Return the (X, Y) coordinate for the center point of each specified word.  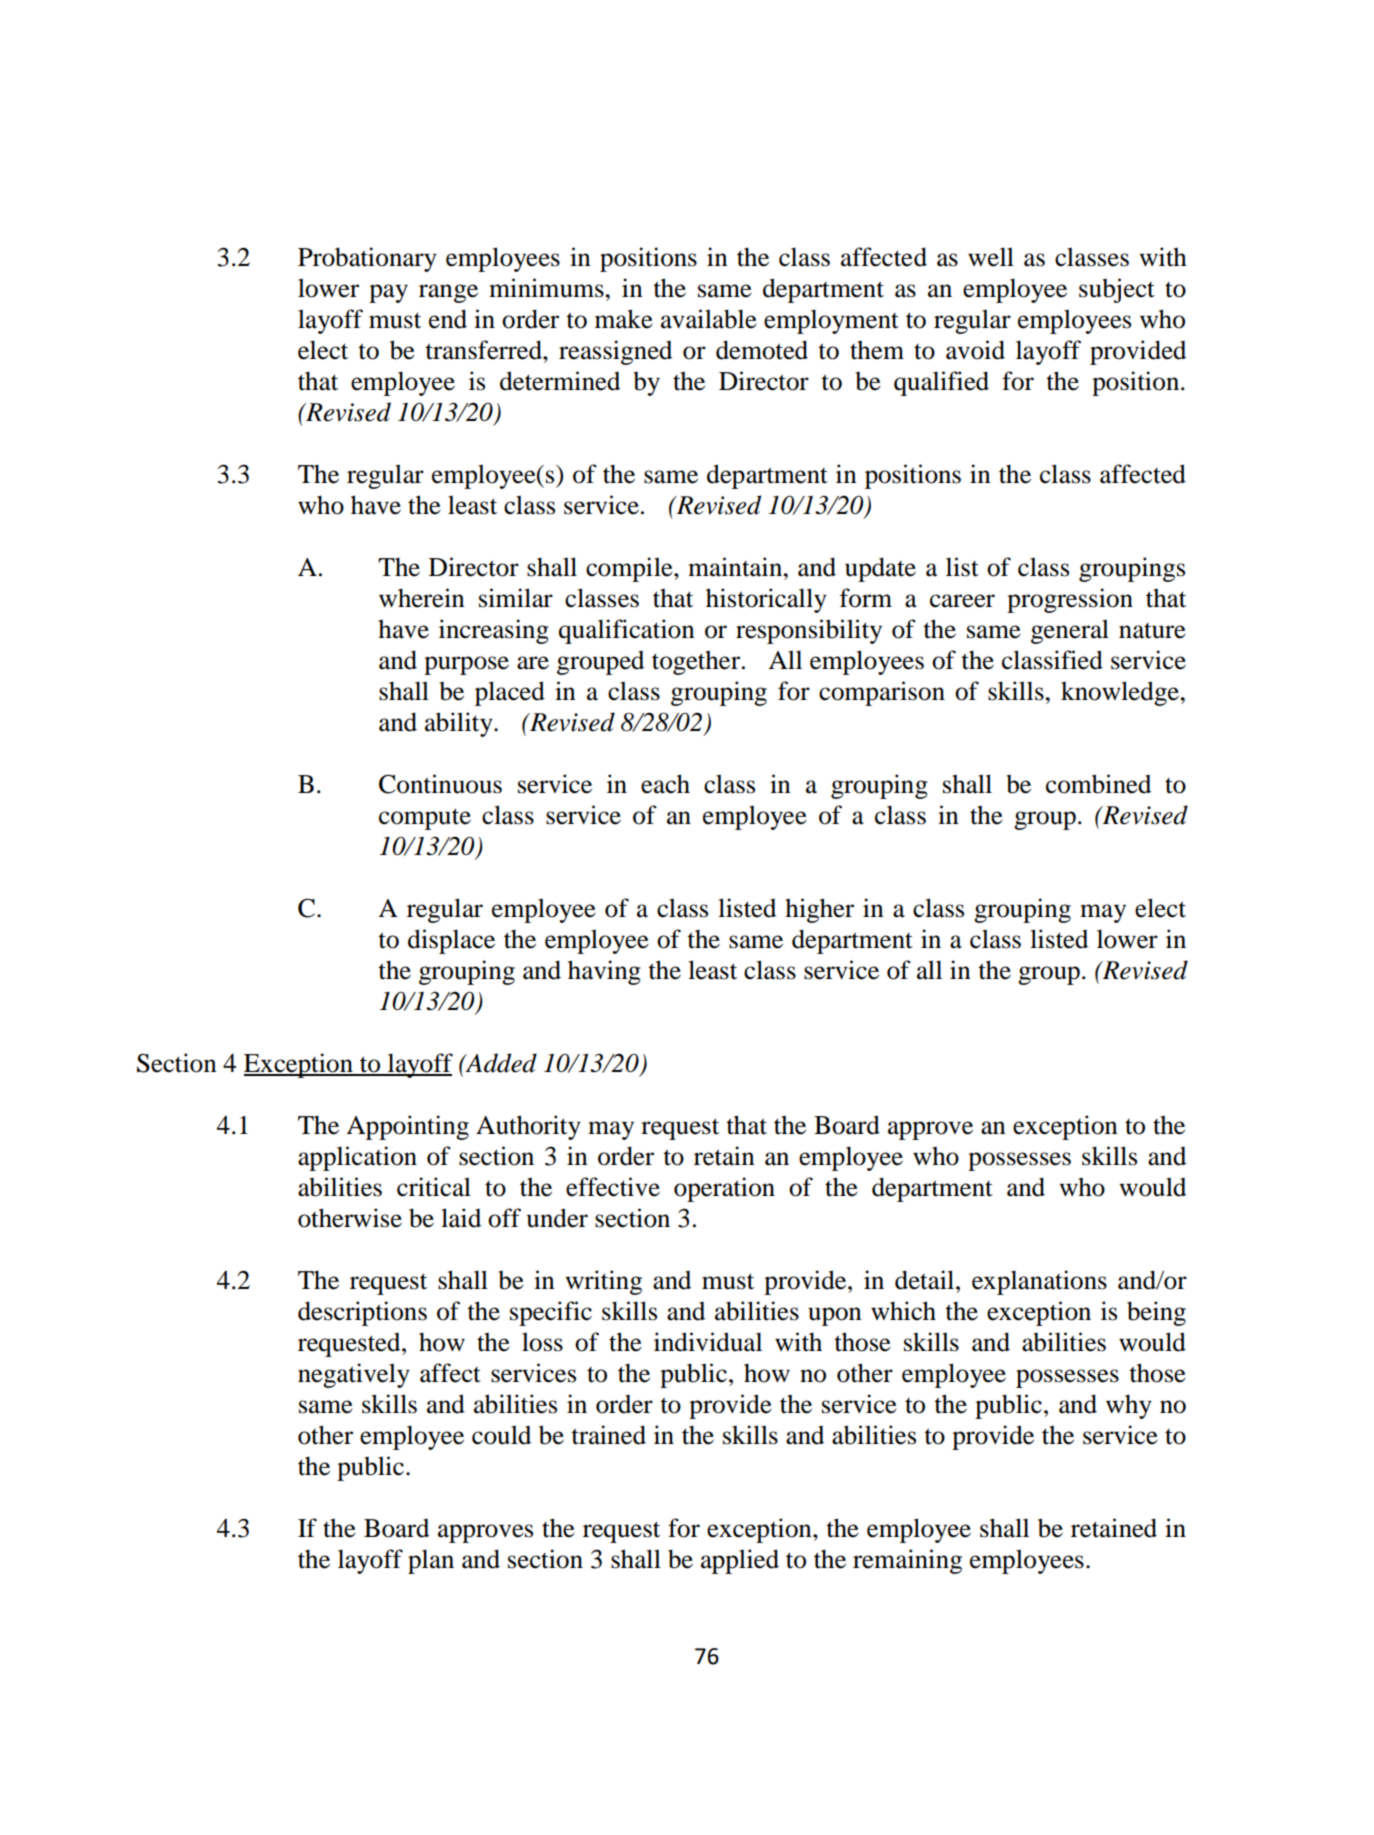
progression (1070, 600)
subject (1117, 290)
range (448, 293)
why (1129, 1406)
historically (766, 600)
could (501, 1435)
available (709, 319)
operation (724, 1189)
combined (1098, 784)
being (1156, 1313)
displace (451, 941)
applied (740, 1561)
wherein (422, 598)
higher (819, 910)
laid (461, 1218)
